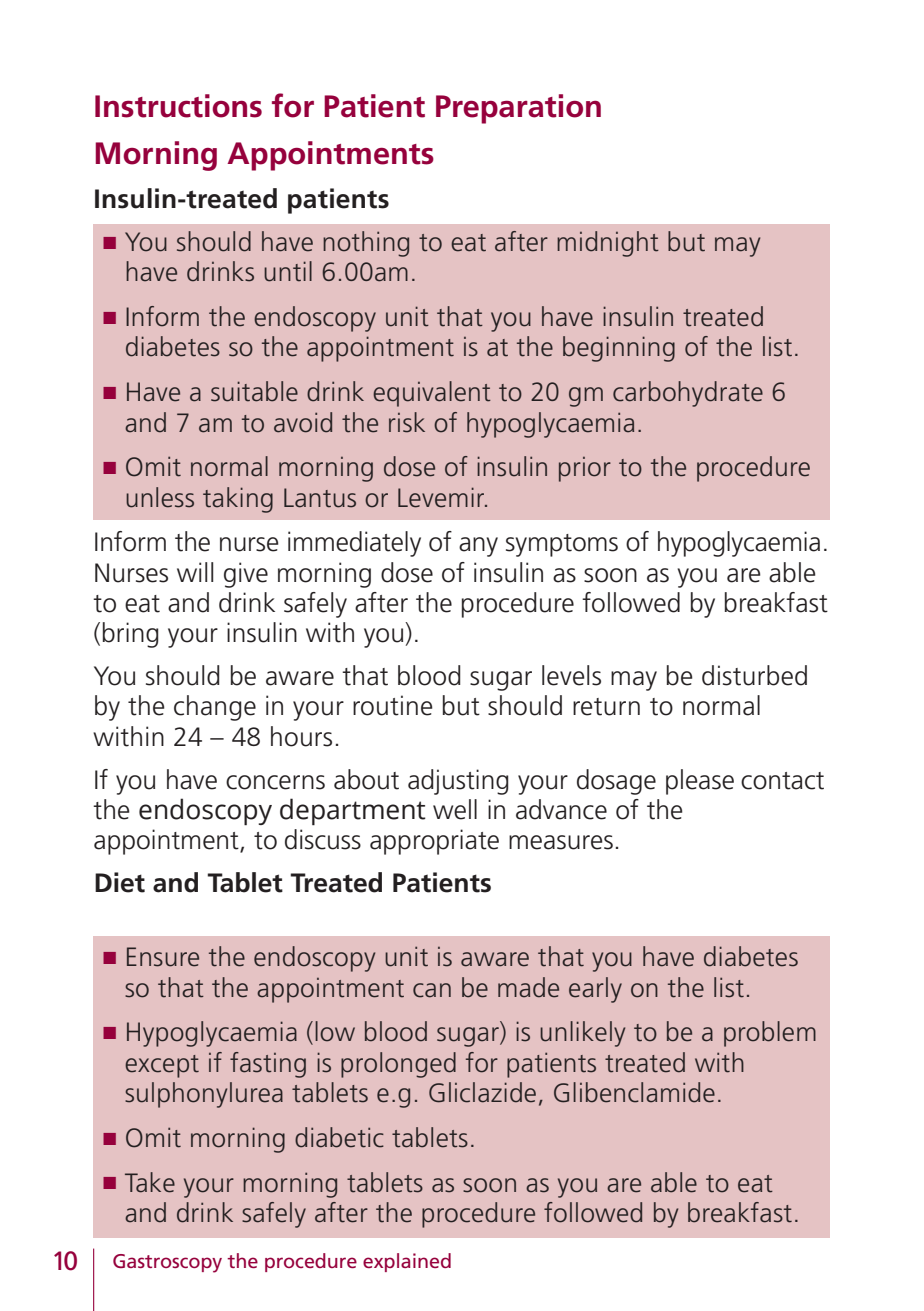  Describe the element at coordinates (478, 547) in the screenshot. I see `any` at that location.
